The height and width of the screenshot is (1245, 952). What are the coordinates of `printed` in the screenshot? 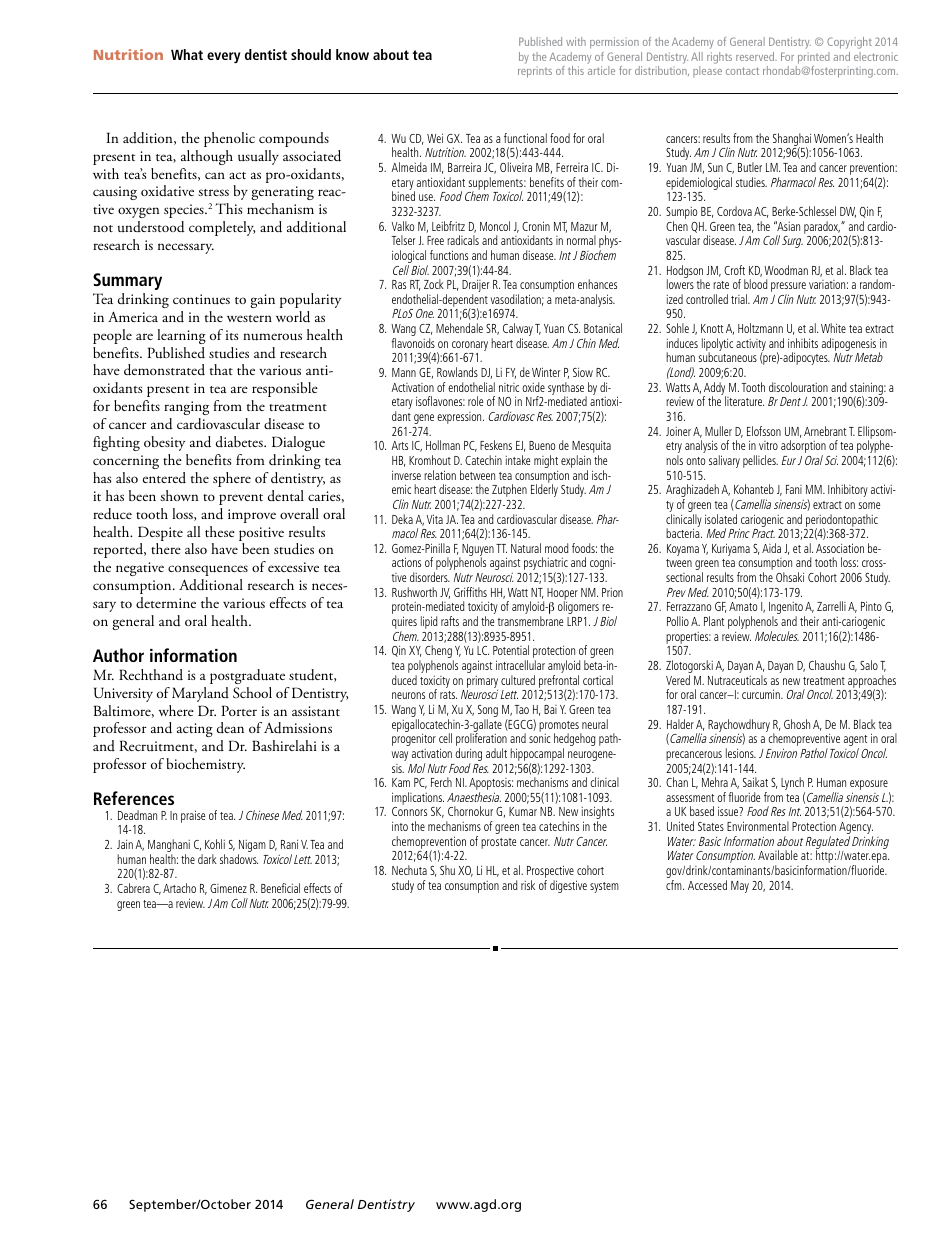 It's located at (814, 58).
